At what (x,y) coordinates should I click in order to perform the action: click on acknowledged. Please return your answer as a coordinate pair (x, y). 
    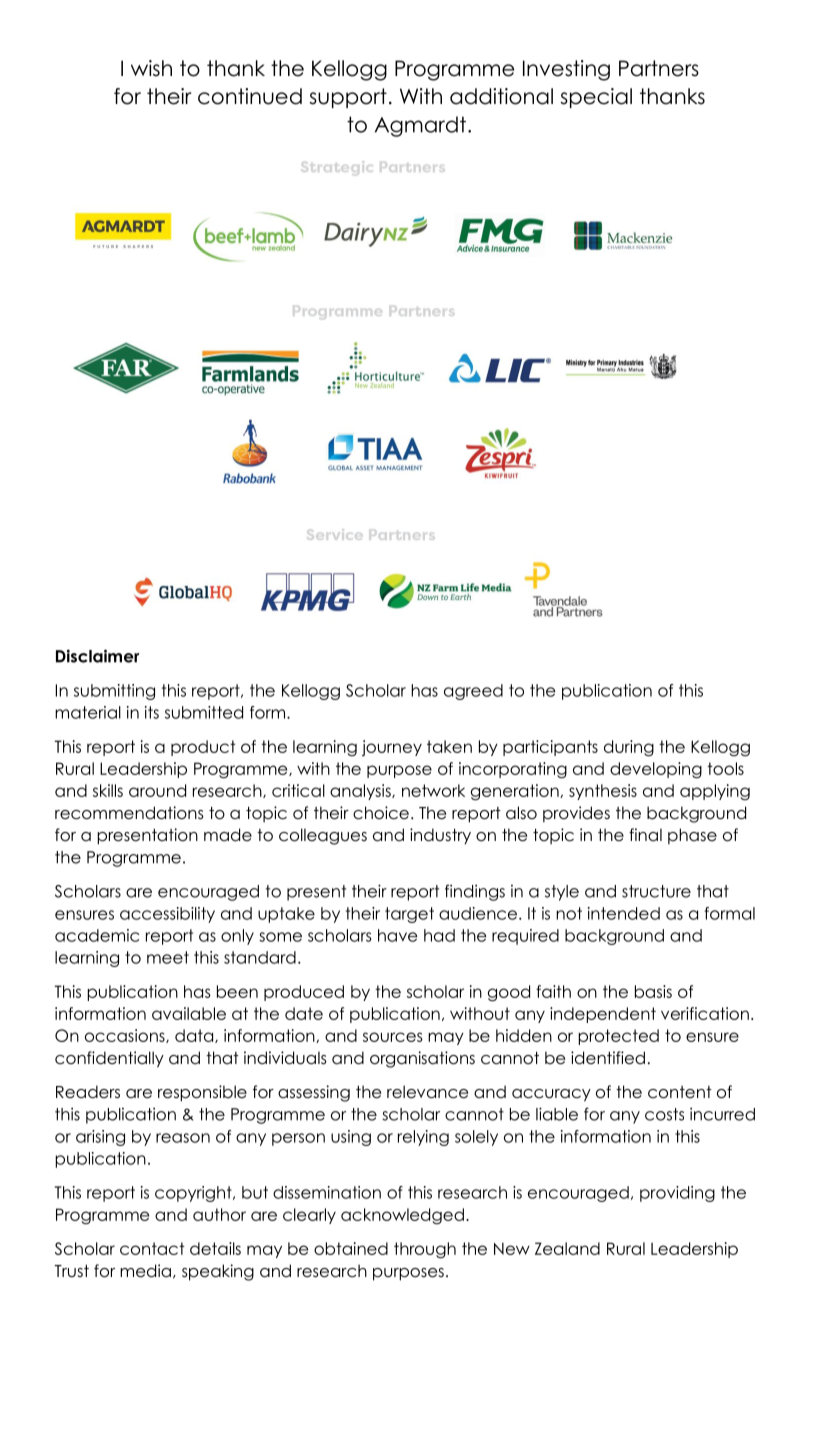
    Looking at the image, I should click on (402, 1216).
